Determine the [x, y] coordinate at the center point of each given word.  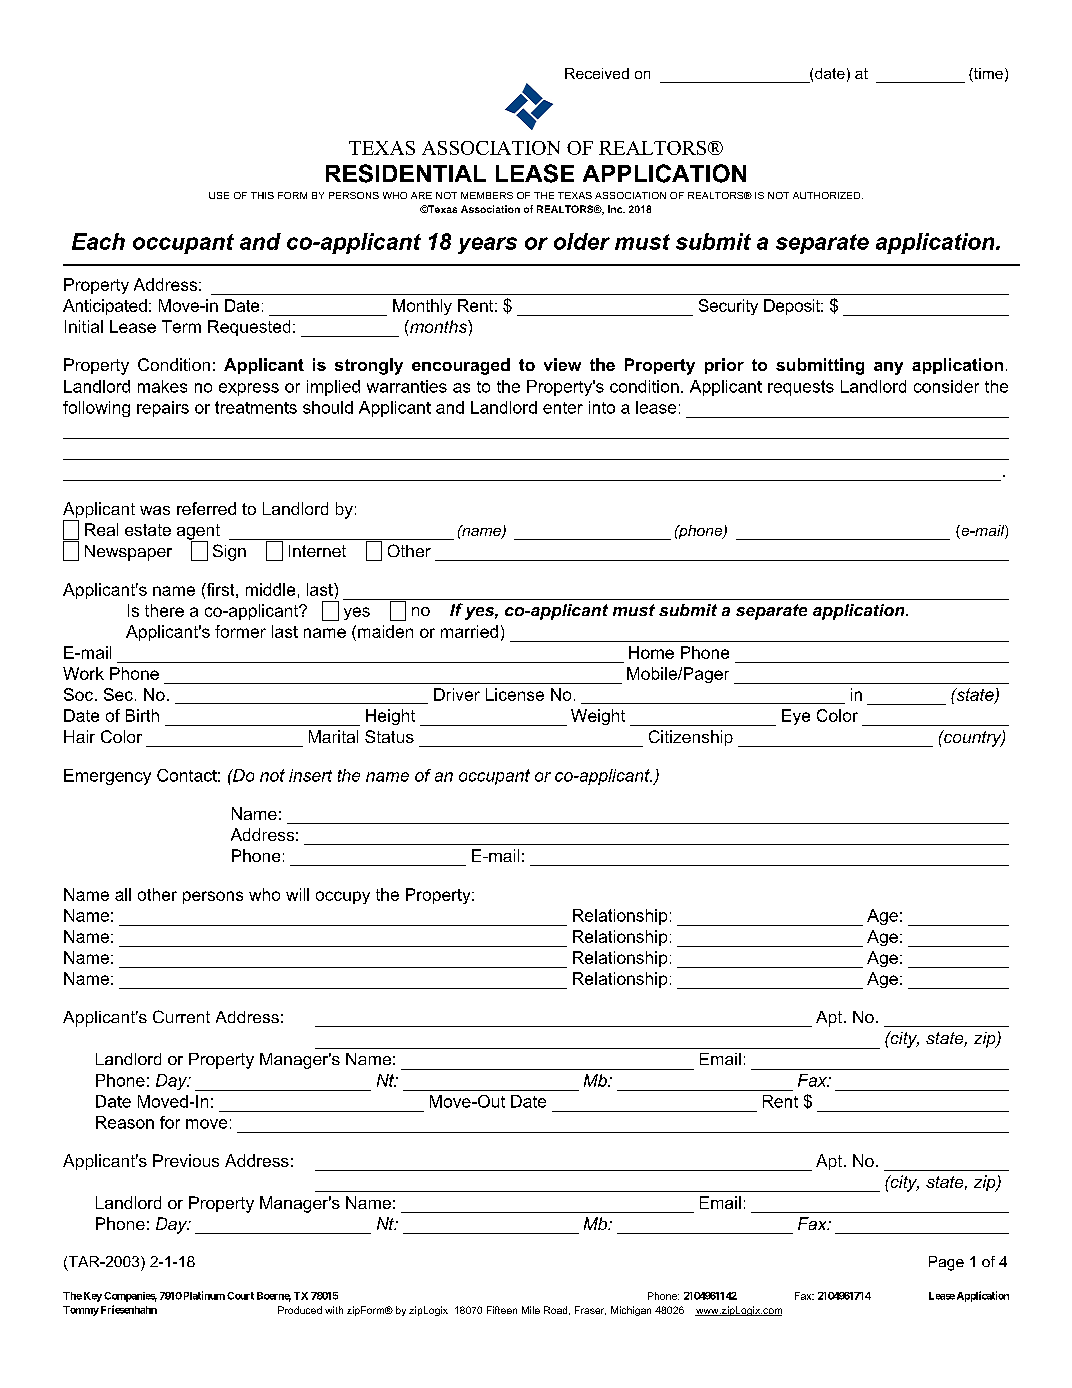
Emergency [107, 777]
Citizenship [691, 738]
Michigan [631, 1311]
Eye [796, 717]
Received [597, 73]
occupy [343, 897]
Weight [598, 717]
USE [219, 195]
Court [240, 1296]
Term [181, 326]
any [888, 368]
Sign [229, 552]
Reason [125, 1122]
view [562, 364]
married [469, 631]
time [987, 75]
